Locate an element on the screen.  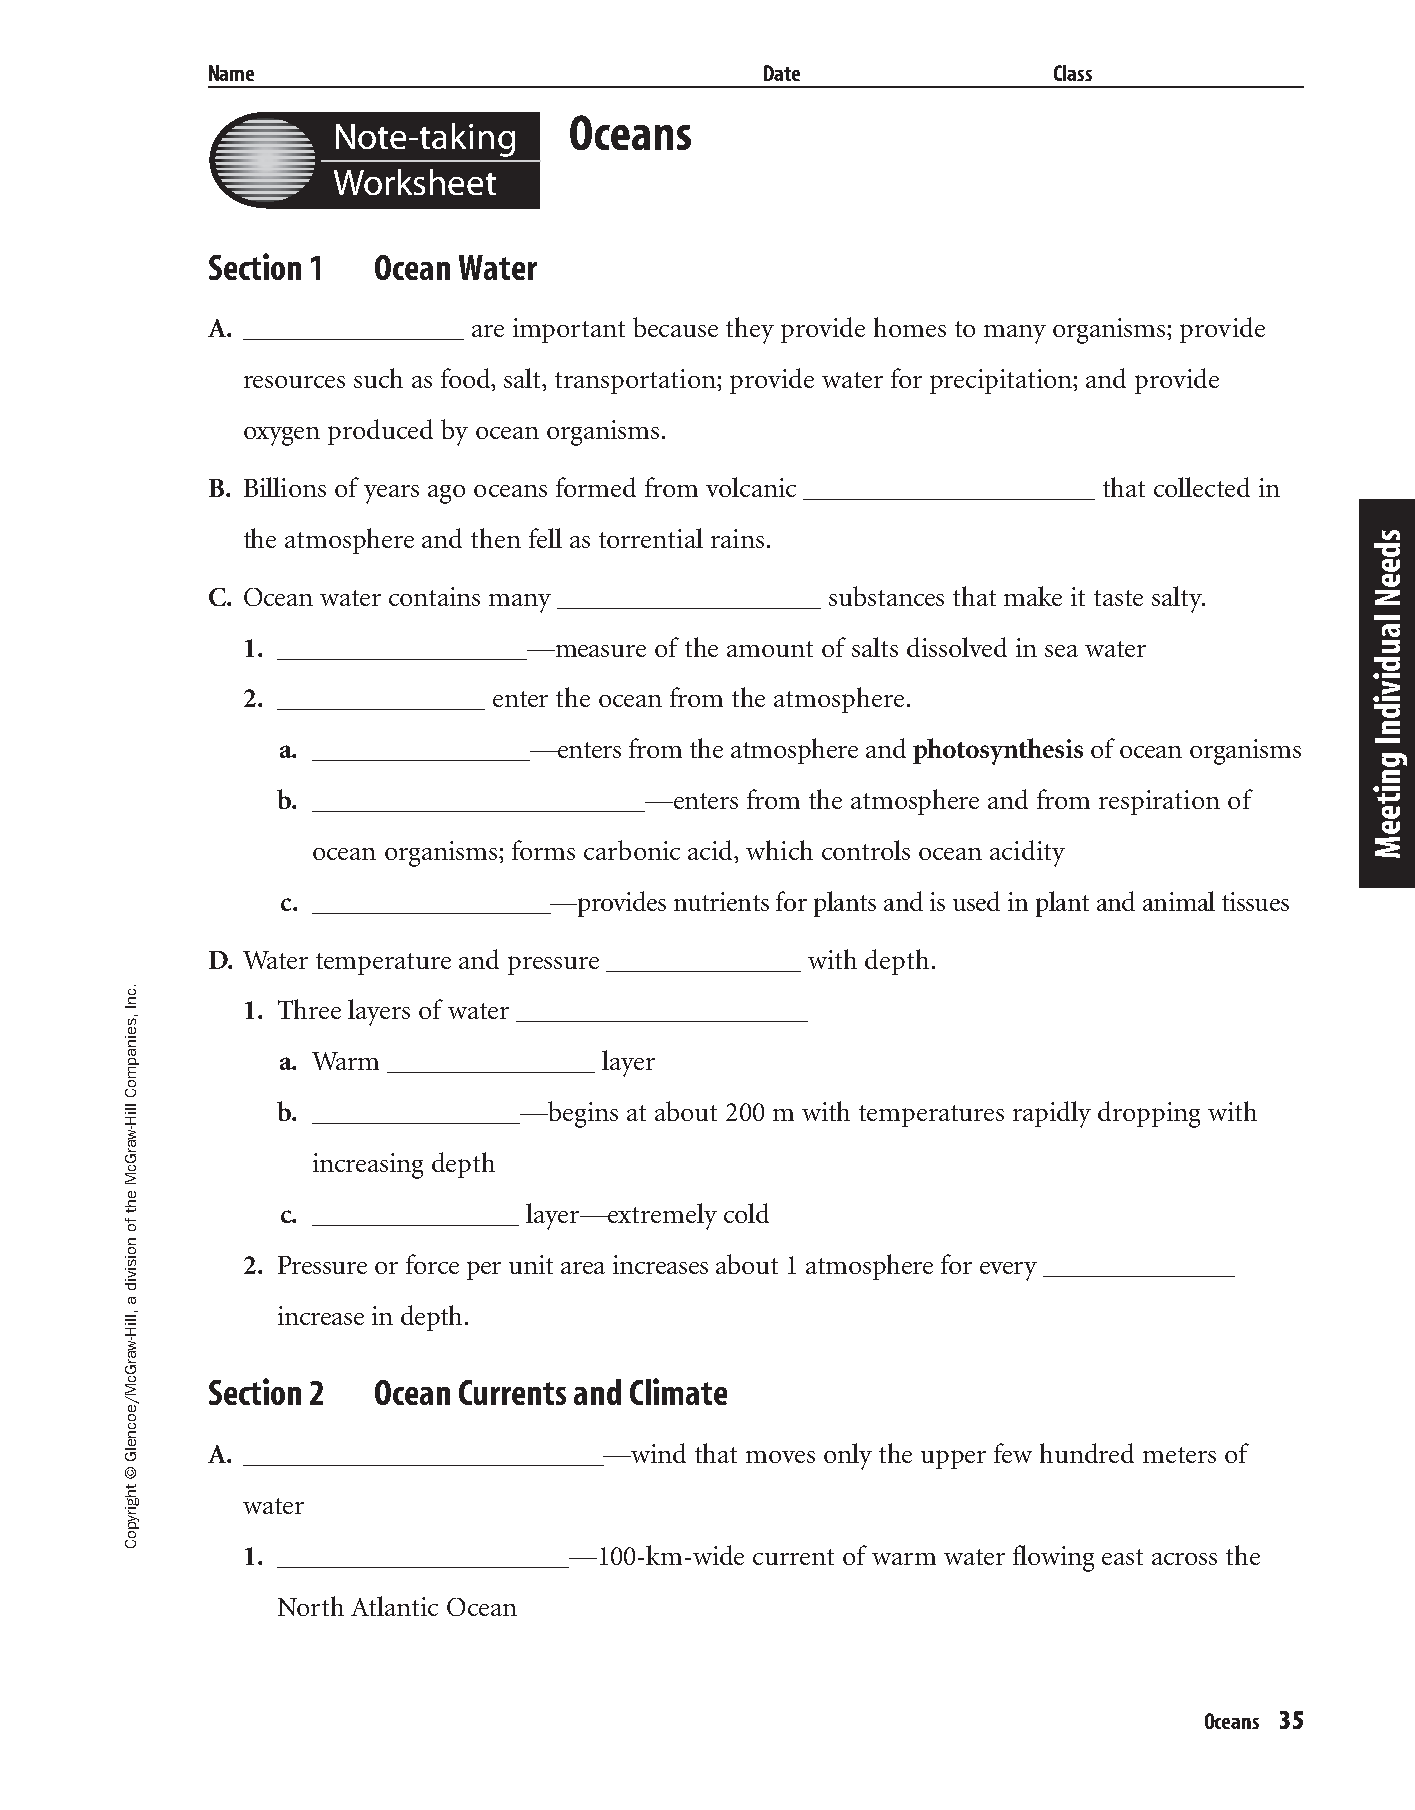
Worksheet is located at coordinates (415, 182).
